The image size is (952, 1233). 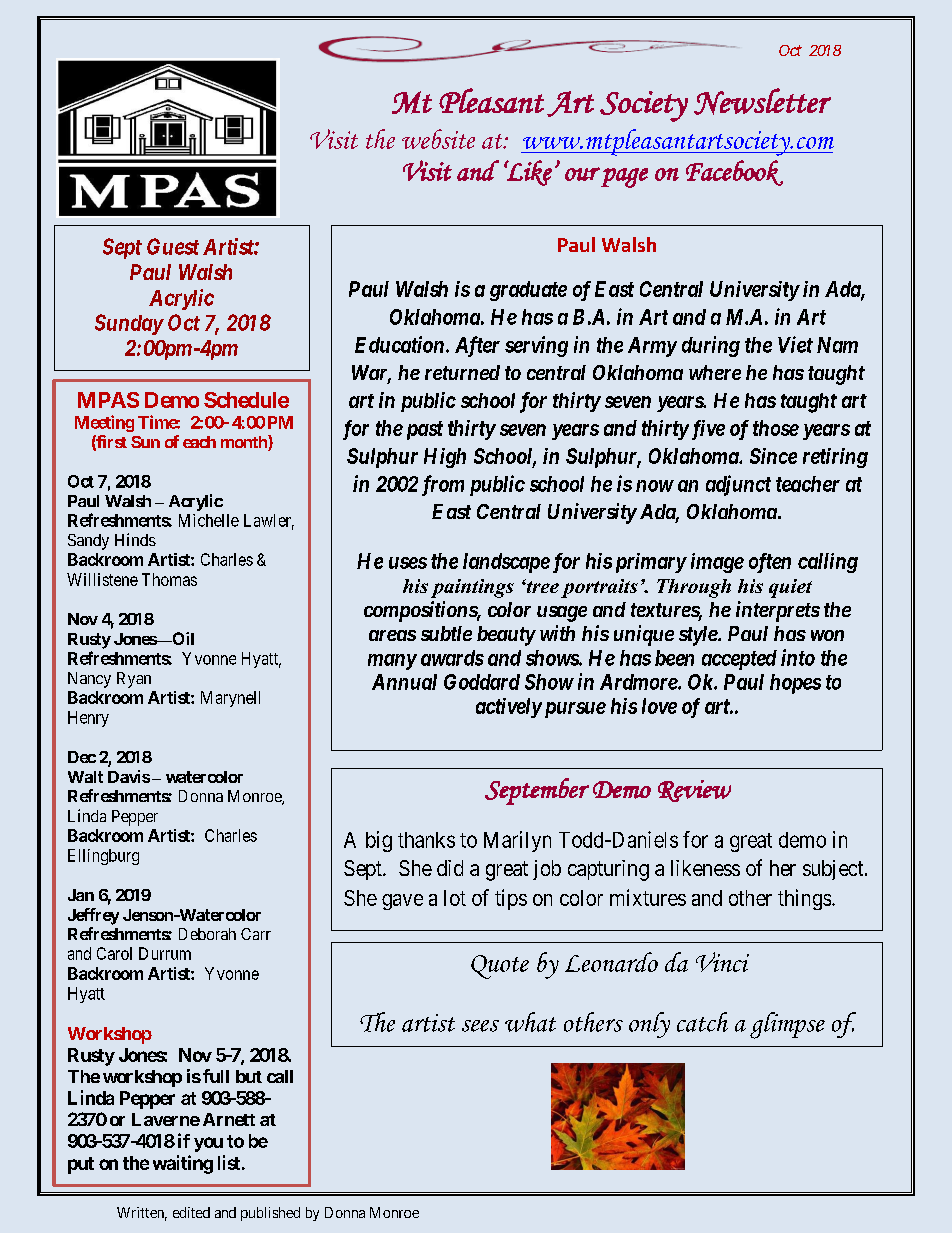 What do you see at coordinates (739, 660) in the screenshot?
I see `accepted` at bounding box center [739, 660].
